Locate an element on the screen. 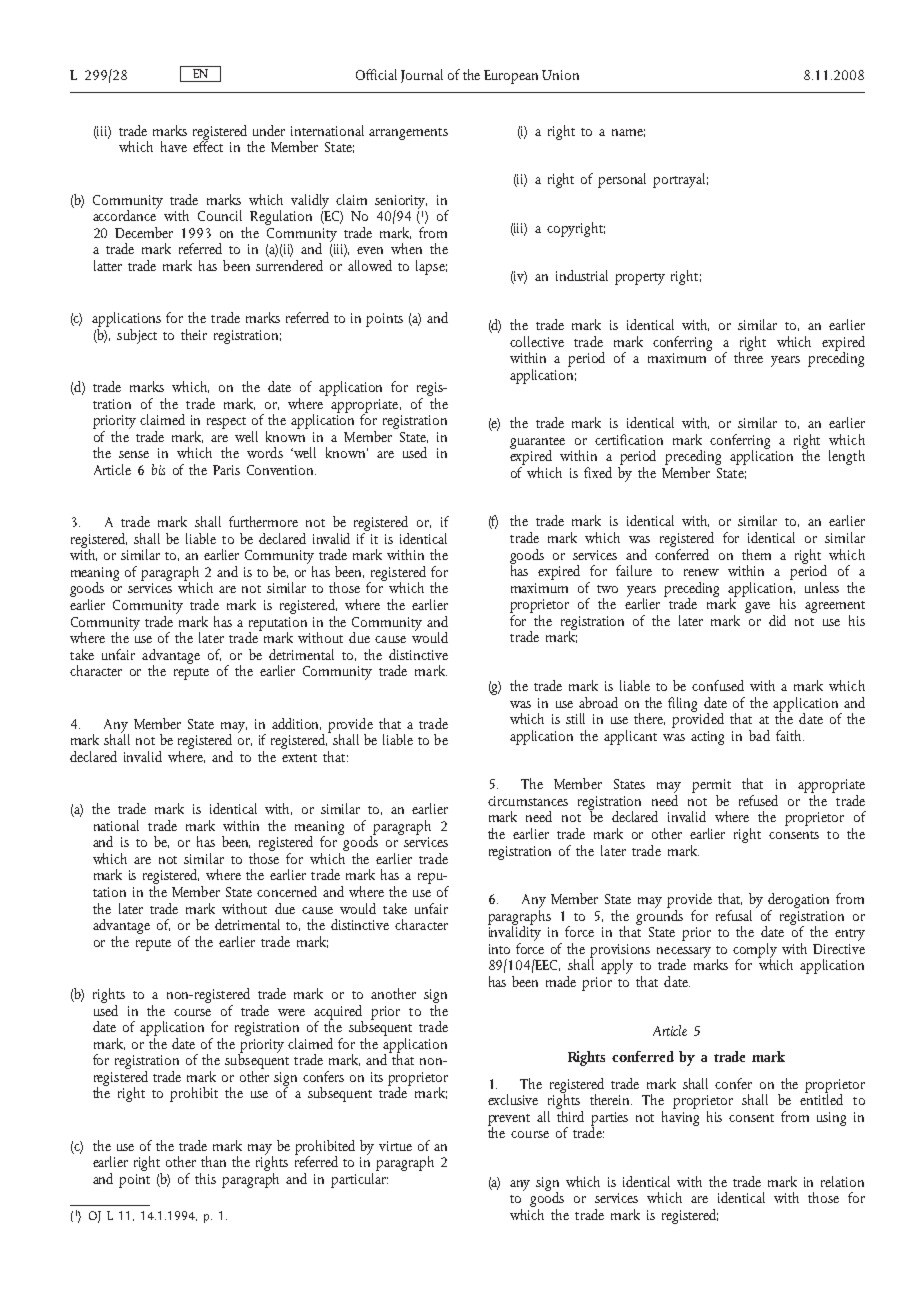  personal is located at coordinates (622, 180).
